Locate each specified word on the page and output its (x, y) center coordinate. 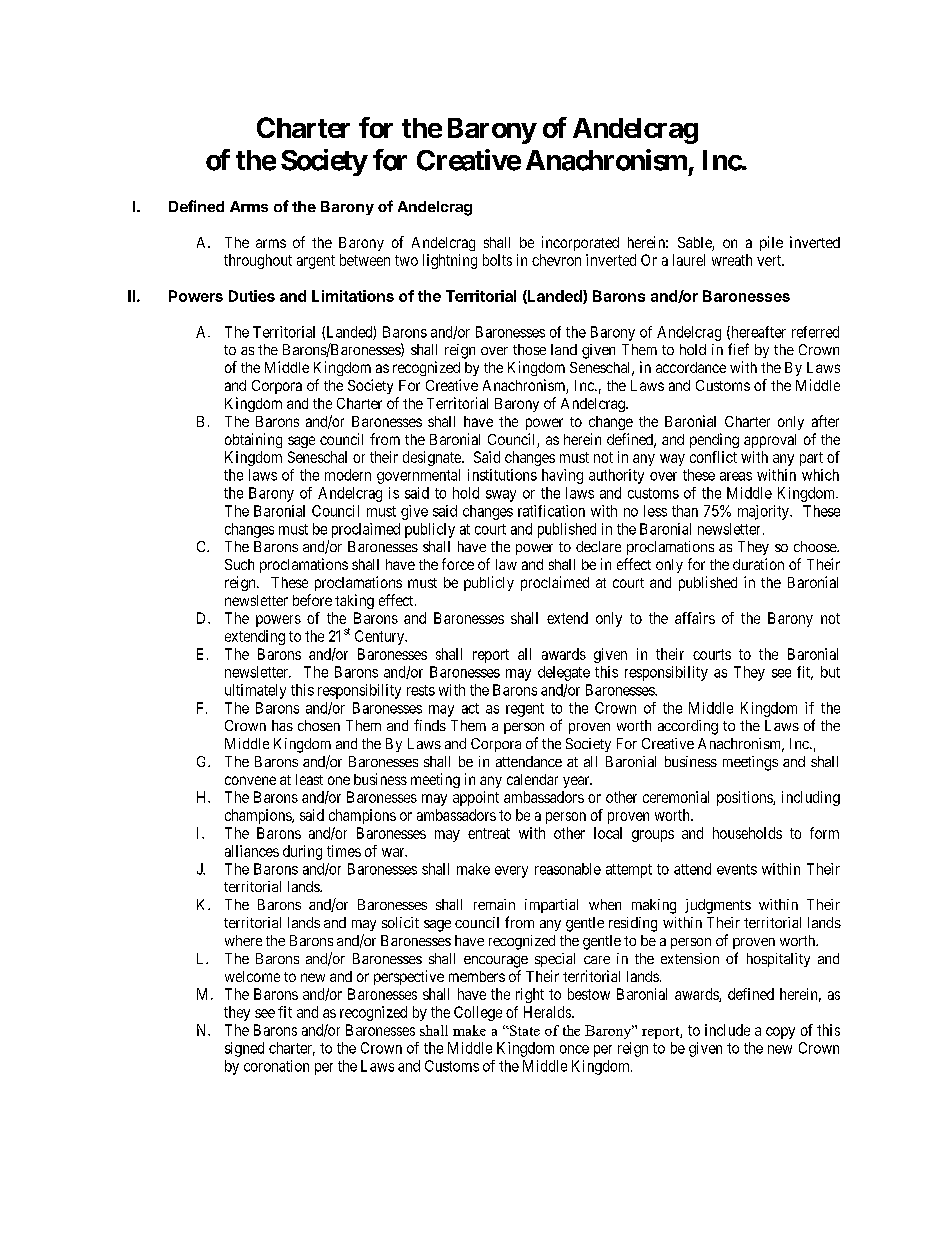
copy (780, 1033)
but (830, 672)
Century (381, 637)
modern (348, 475)
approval (770, 441)
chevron (556, 260)
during (302, 852)
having (562, 476)
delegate (564, 673)
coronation (276, 1066)
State (524, 1030)
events (737, 869)
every (511, 872)
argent (316, 262)
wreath (732, 260)
